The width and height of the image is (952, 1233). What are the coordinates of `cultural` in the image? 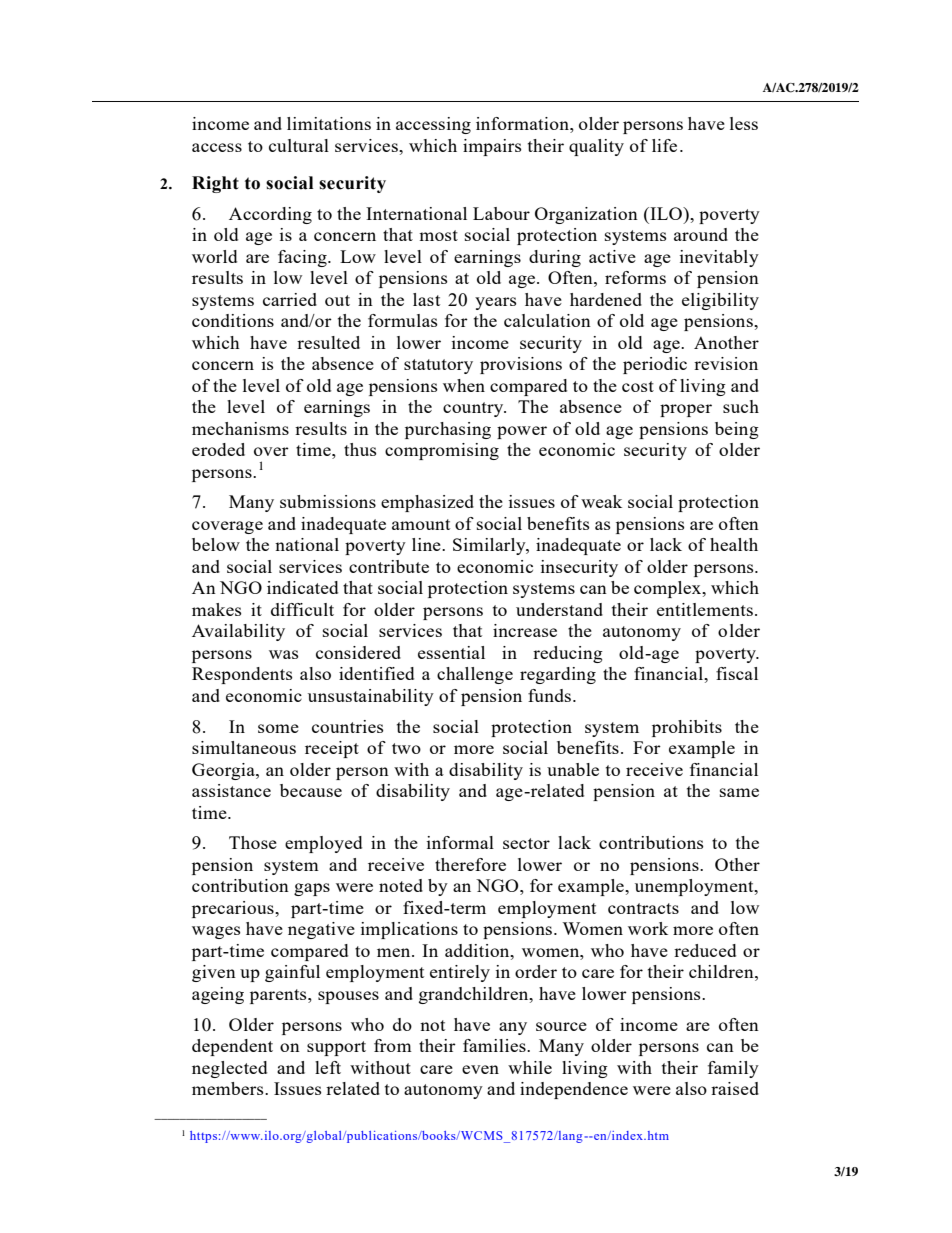 It's located at (299, 145).
